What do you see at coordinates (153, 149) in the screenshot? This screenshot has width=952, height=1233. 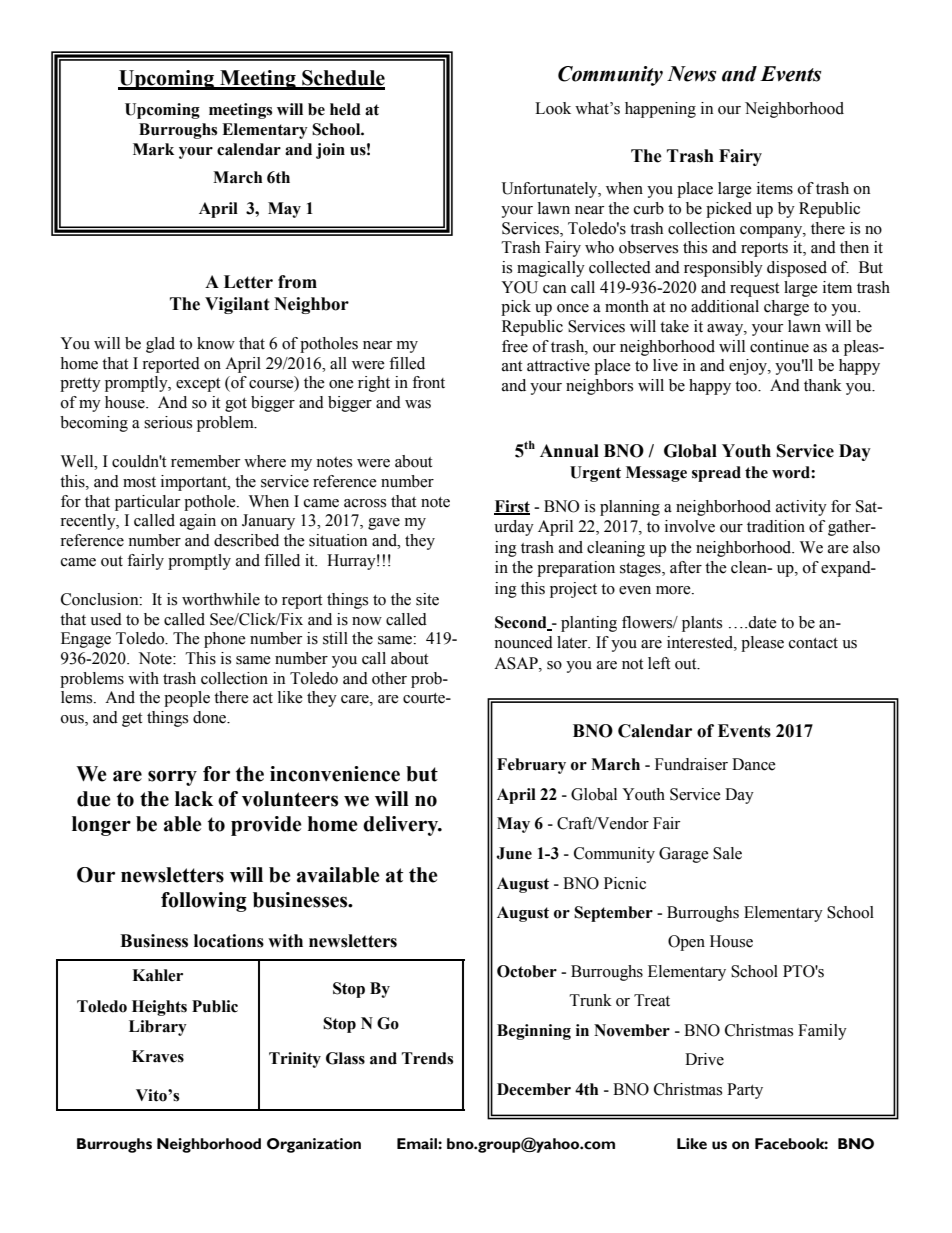 I see `Mark` at bounding box center [153, 149].
